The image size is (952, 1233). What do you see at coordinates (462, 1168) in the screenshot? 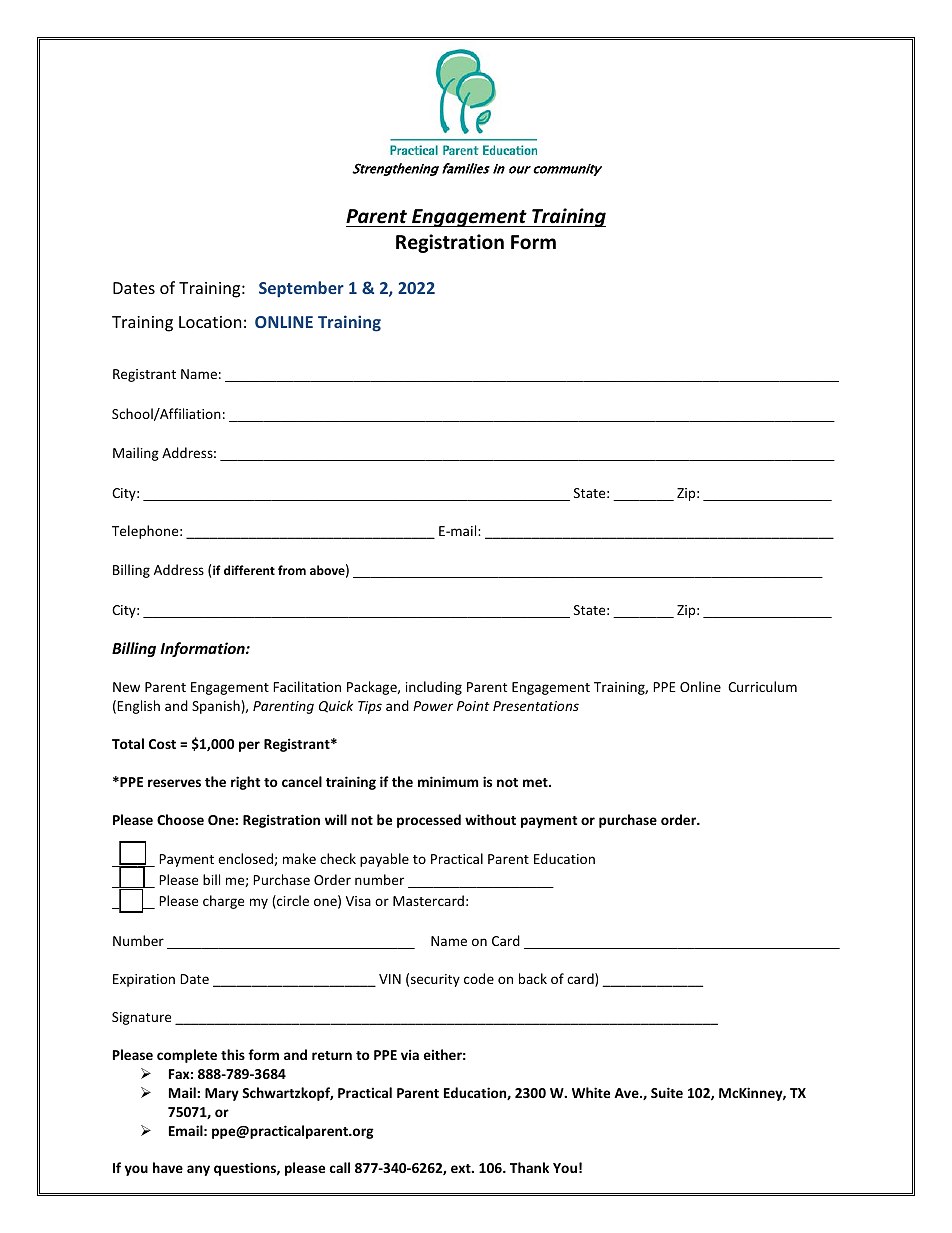
I see `ext` at bounding box center [462, 1168].
